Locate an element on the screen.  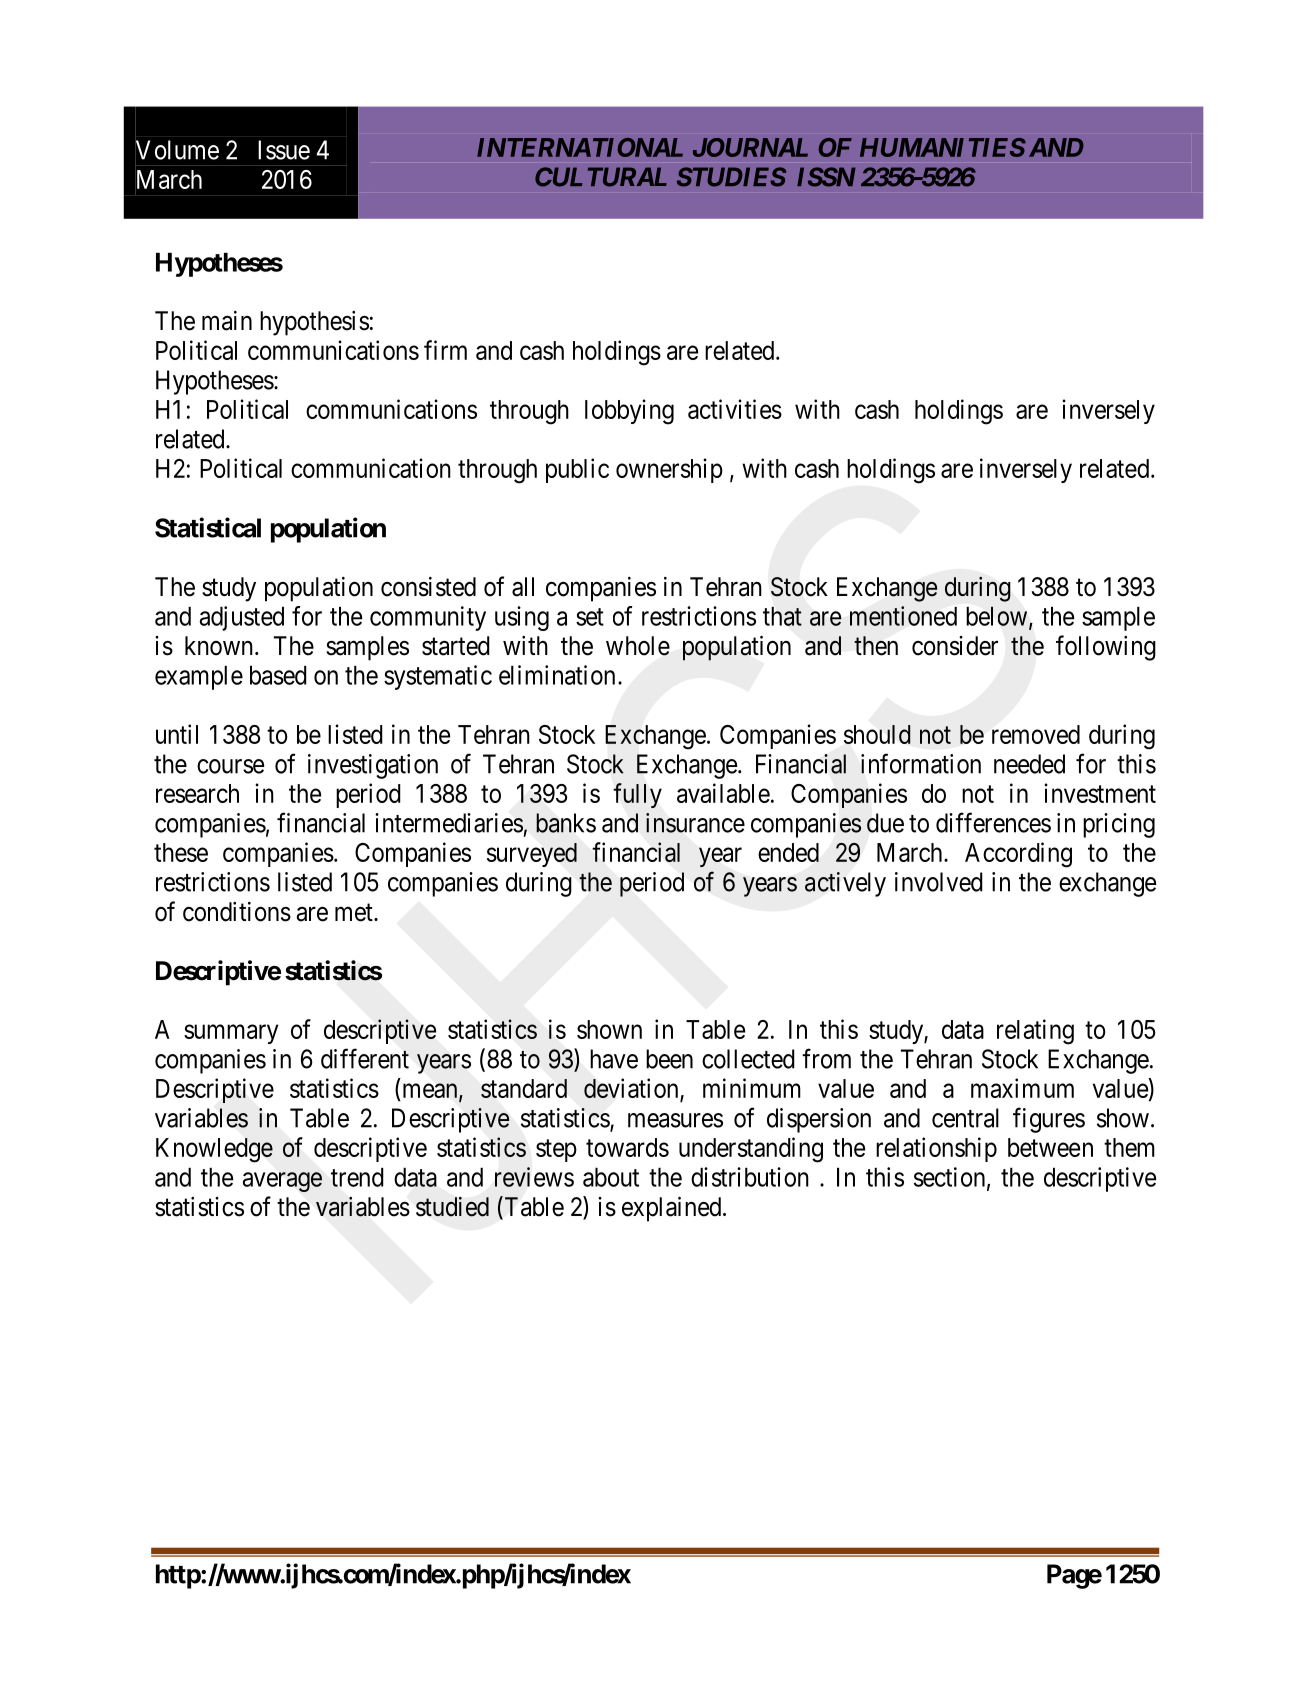
CULTURAL is located at coordinates (601, 177).
